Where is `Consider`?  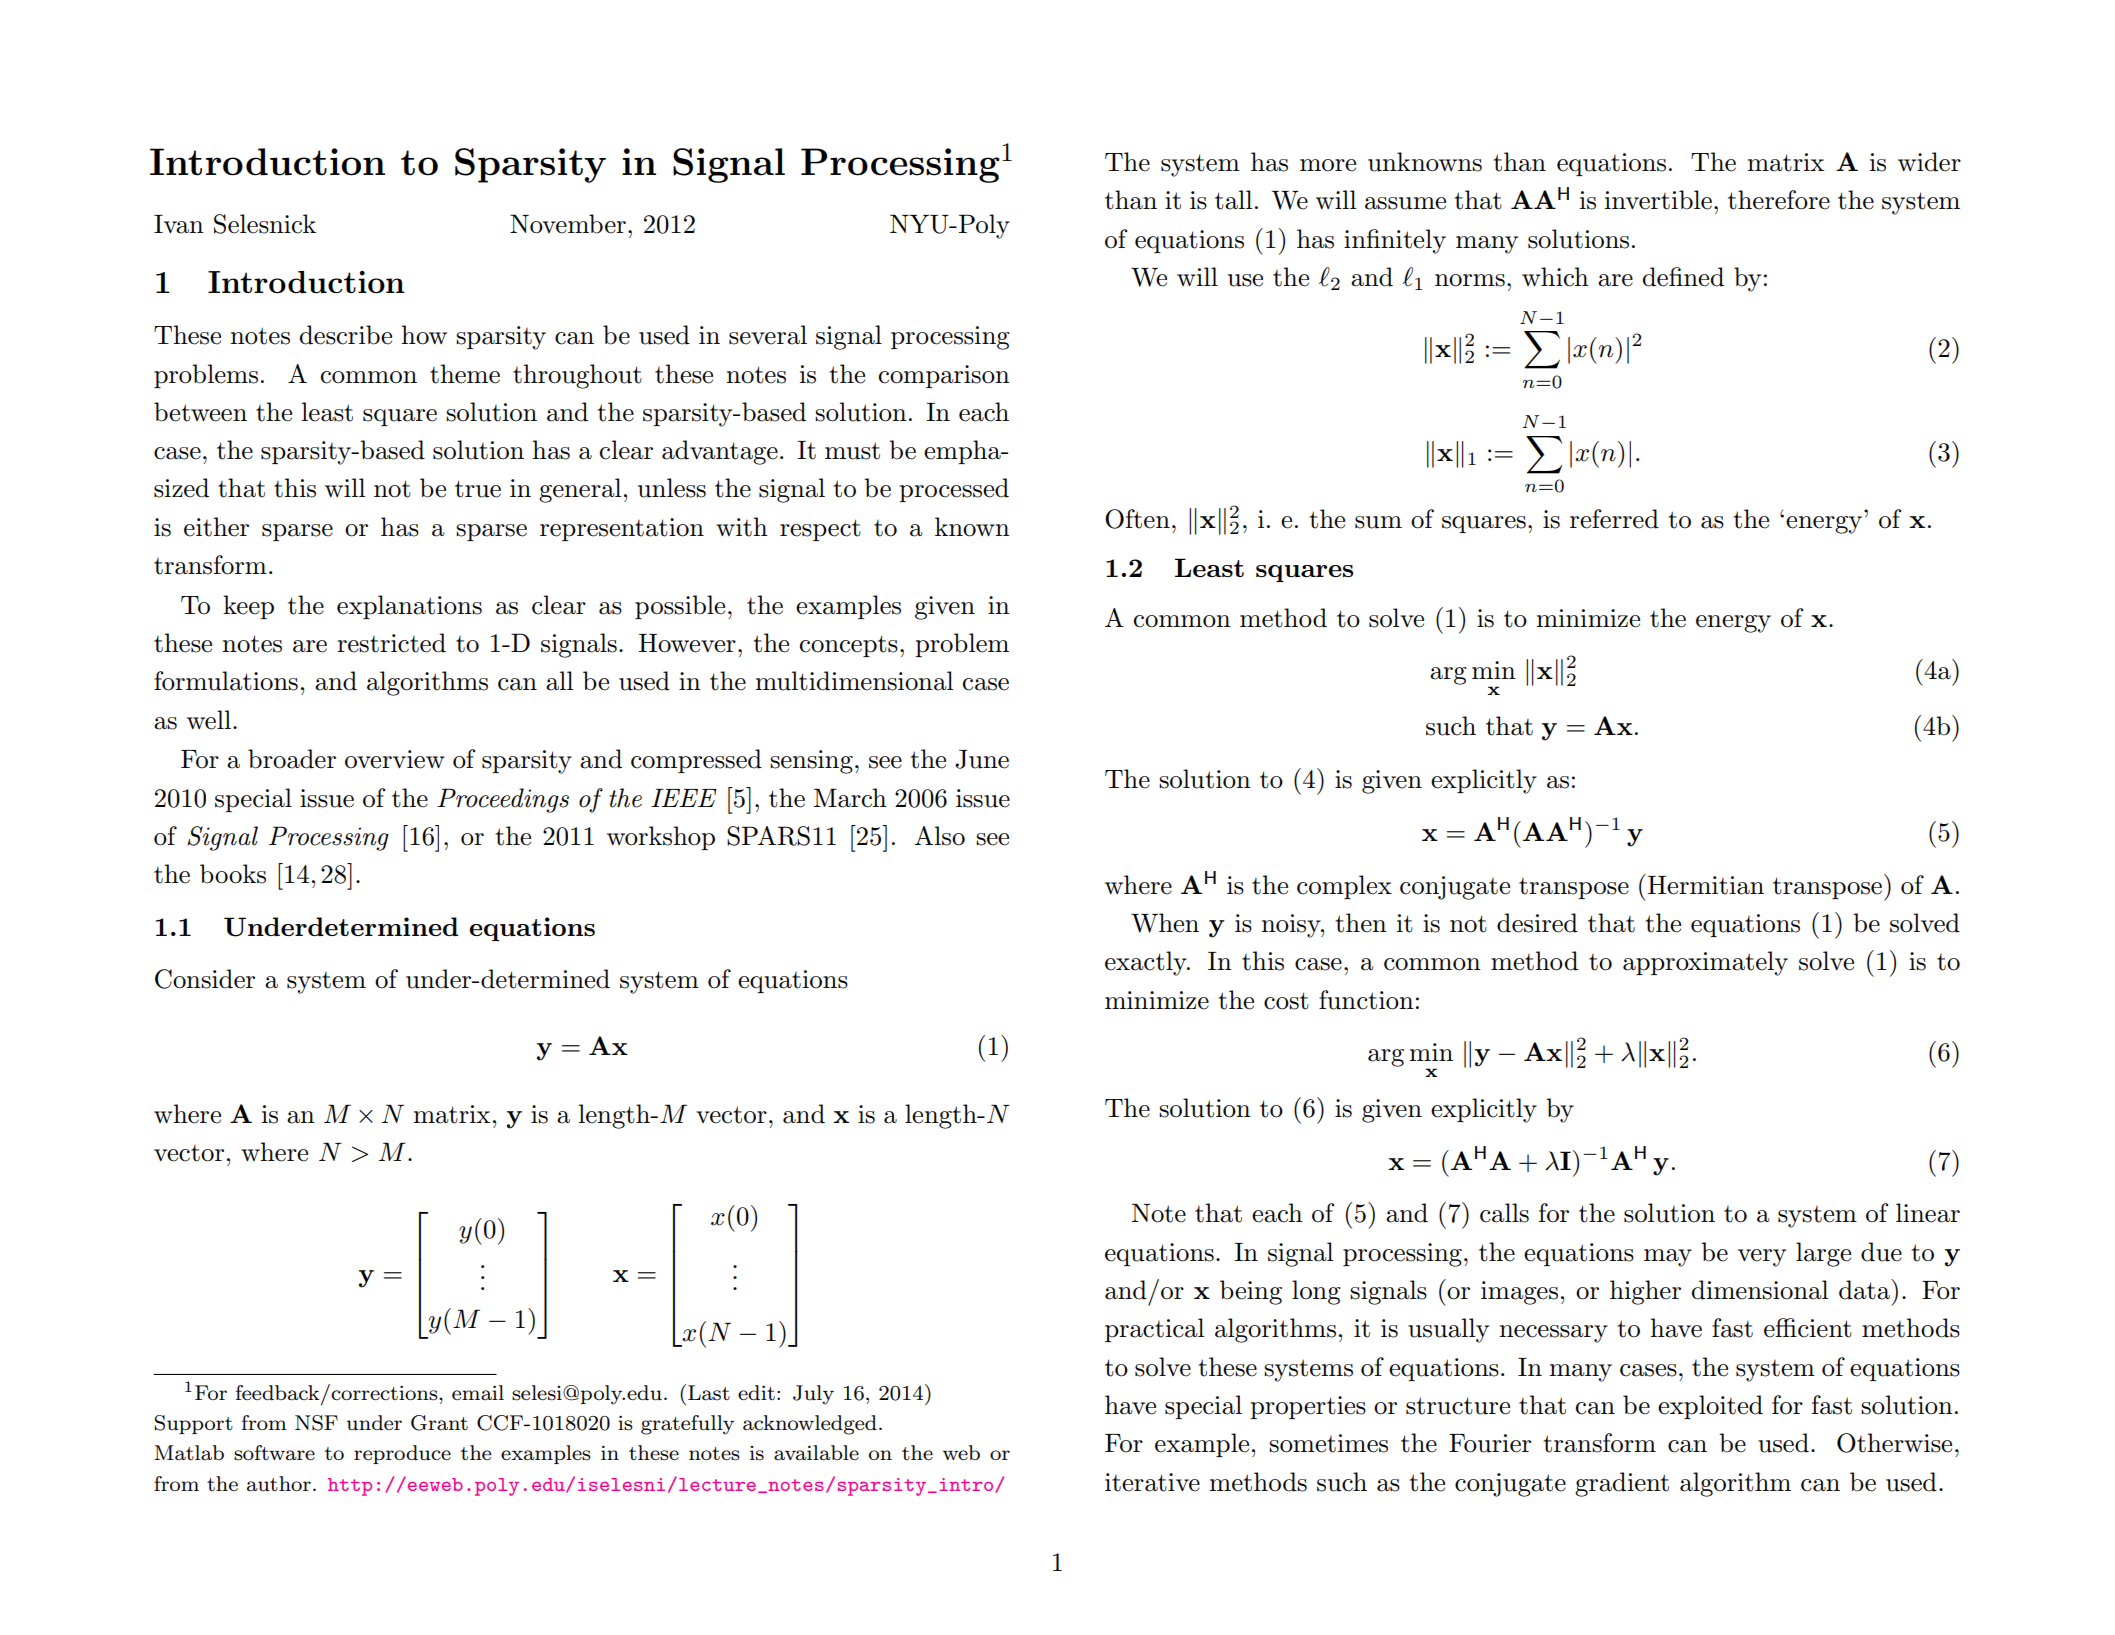
Consider is located at coordinates (205, 979).
